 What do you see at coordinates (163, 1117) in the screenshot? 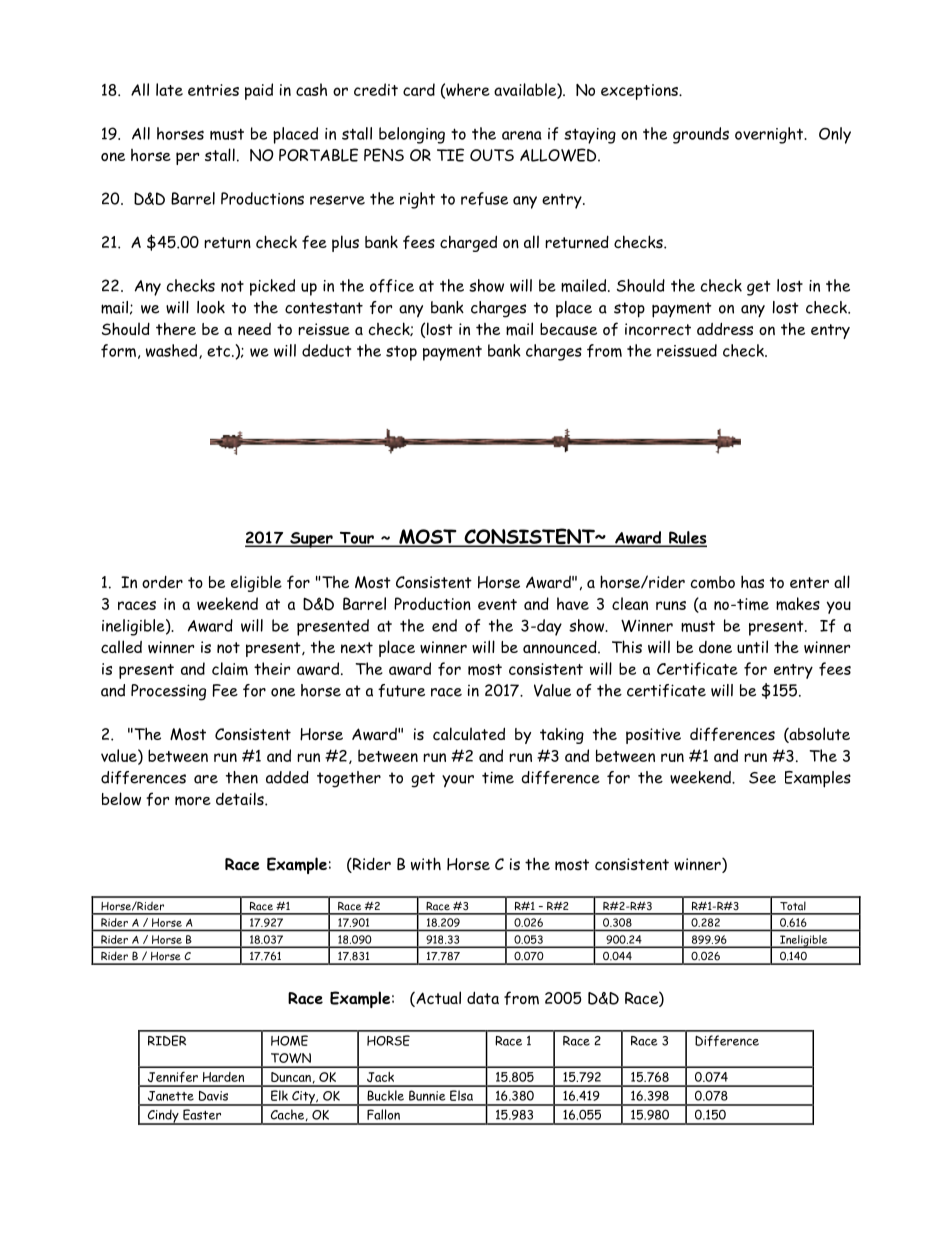
I see `Cindy` at bounding box center [163, 1117].
